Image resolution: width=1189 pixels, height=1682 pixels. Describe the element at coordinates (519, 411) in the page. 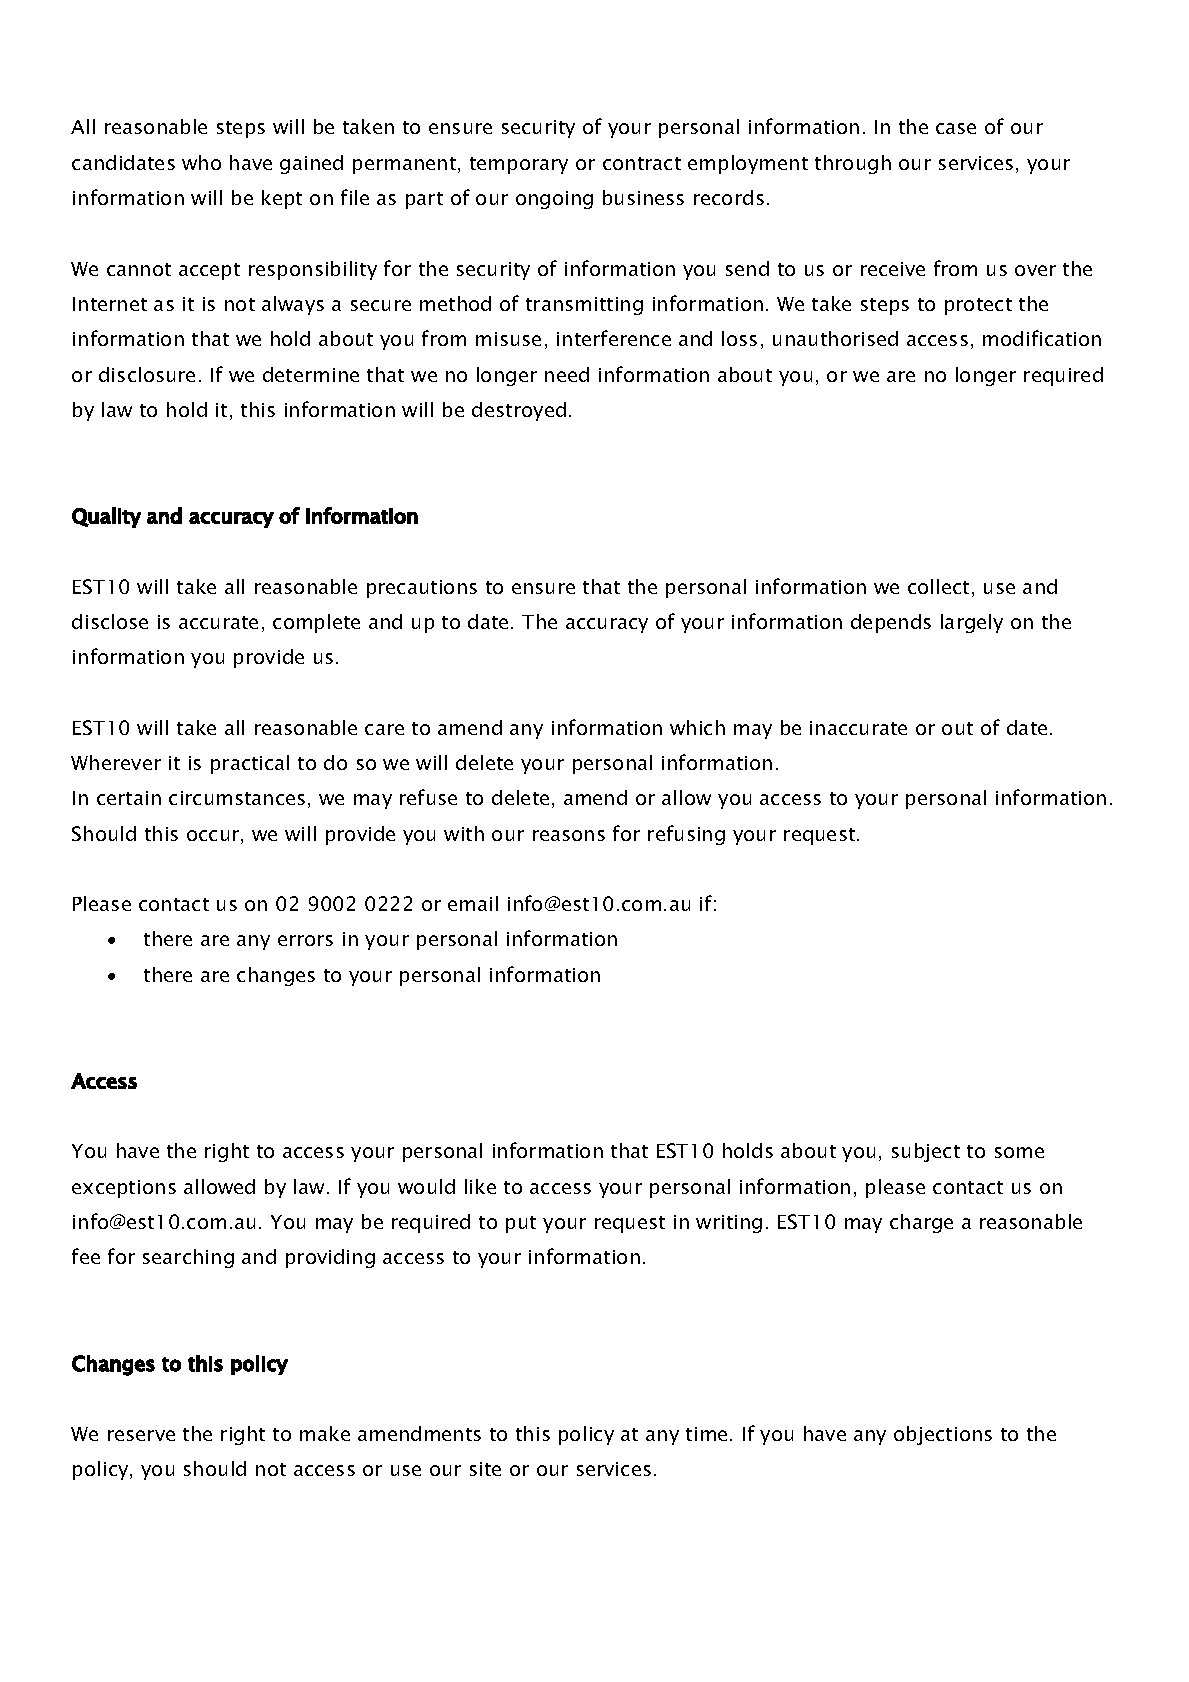

I see `destroyed` at that location.
